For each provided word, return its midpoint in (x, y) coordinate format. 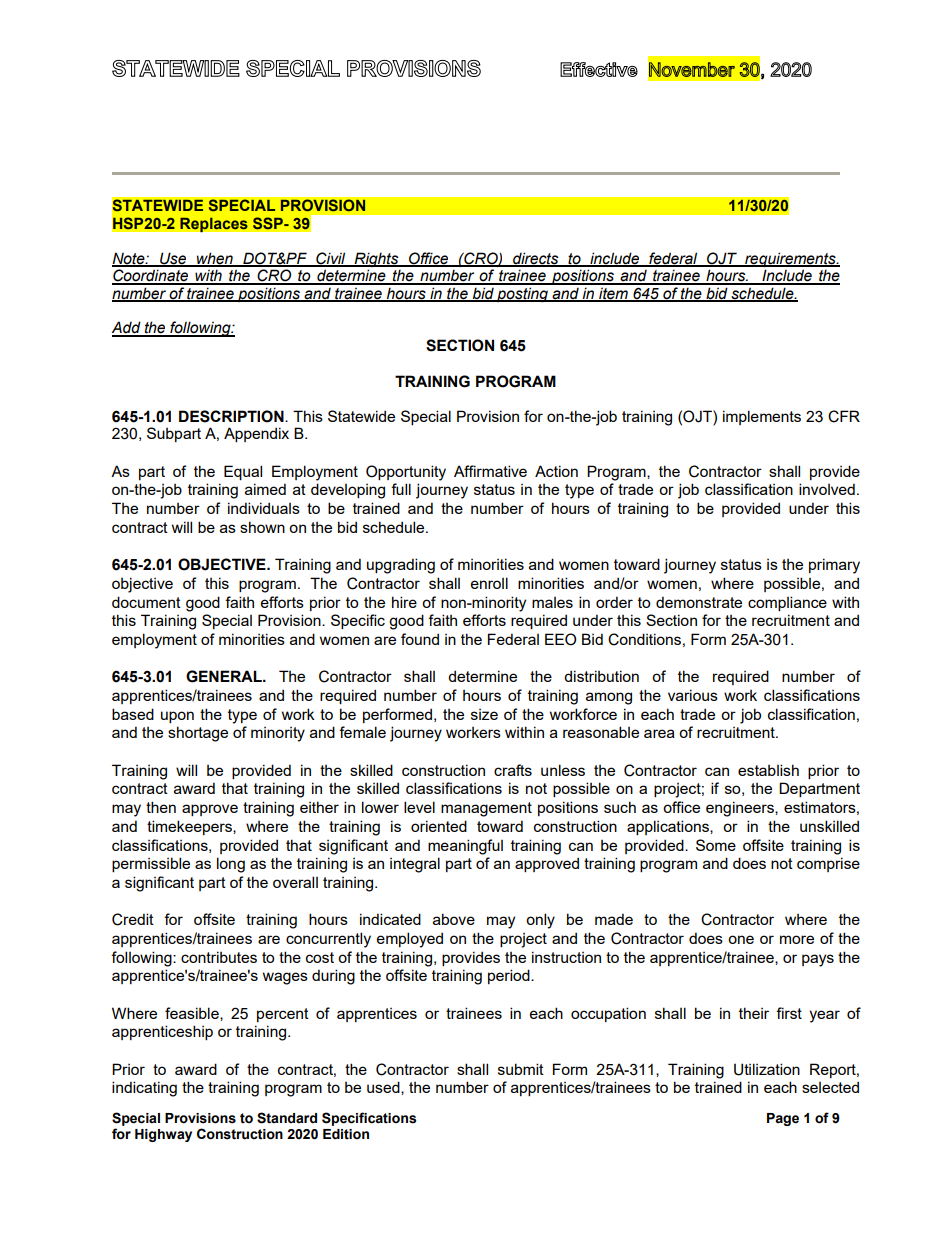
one (741, 939)
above (454, 919)
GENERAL (225, 676)
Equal (243, 472)
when (215, 259)
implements (762, 417)
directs (536, 259)
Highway (163, 1135)
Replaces (214, 224)
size (484, 714)
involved (827, 489)
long (231, 865)
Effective (599, 69)
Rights (376, 261)
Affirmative (490, 471)
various (693, 695)
